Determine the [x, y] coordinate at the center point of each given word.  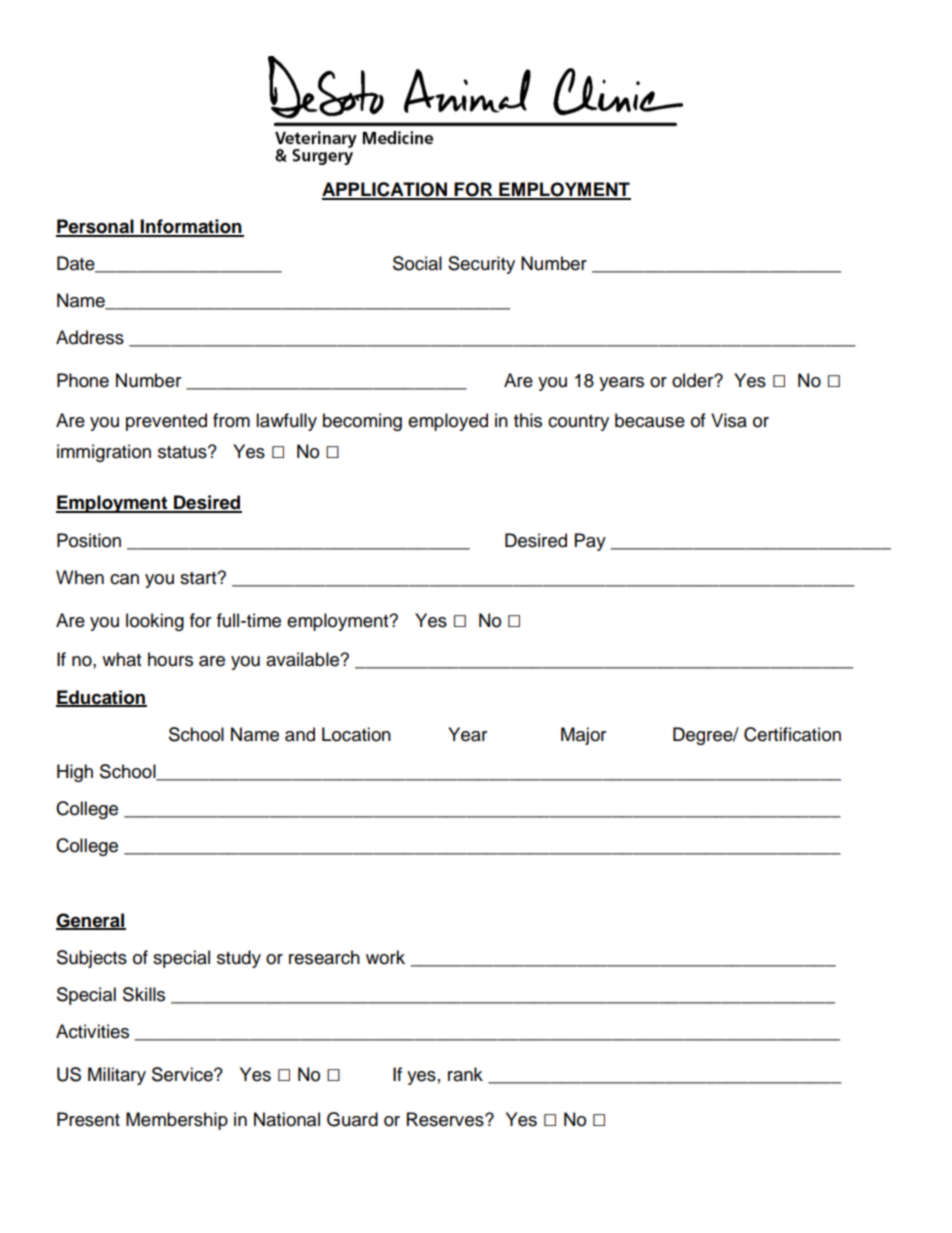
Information [191, 227]
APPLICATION [386, 190]
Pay [590, 542]
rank [465, 1074]
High [75, 773]
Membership [177, 1121]
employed [448, 422]
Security [481, 265]
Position [89, 540]
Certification [792, 734]
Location [356, 734]
